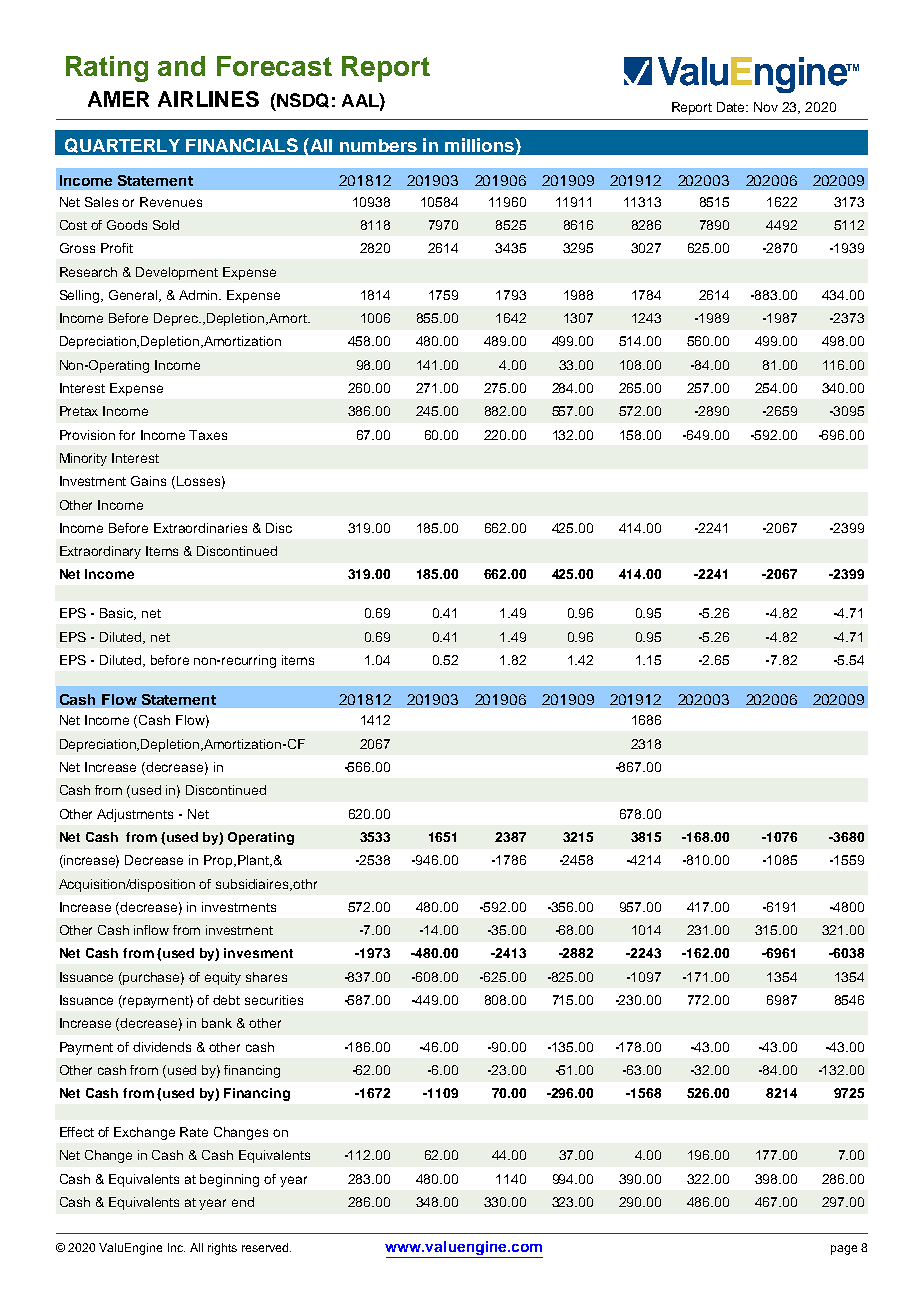 The width and height of the document is (924, 1308). What do you see at coordinates (226, 1000) in the document?
I see `debt` at bounding box center [226, 1000].
